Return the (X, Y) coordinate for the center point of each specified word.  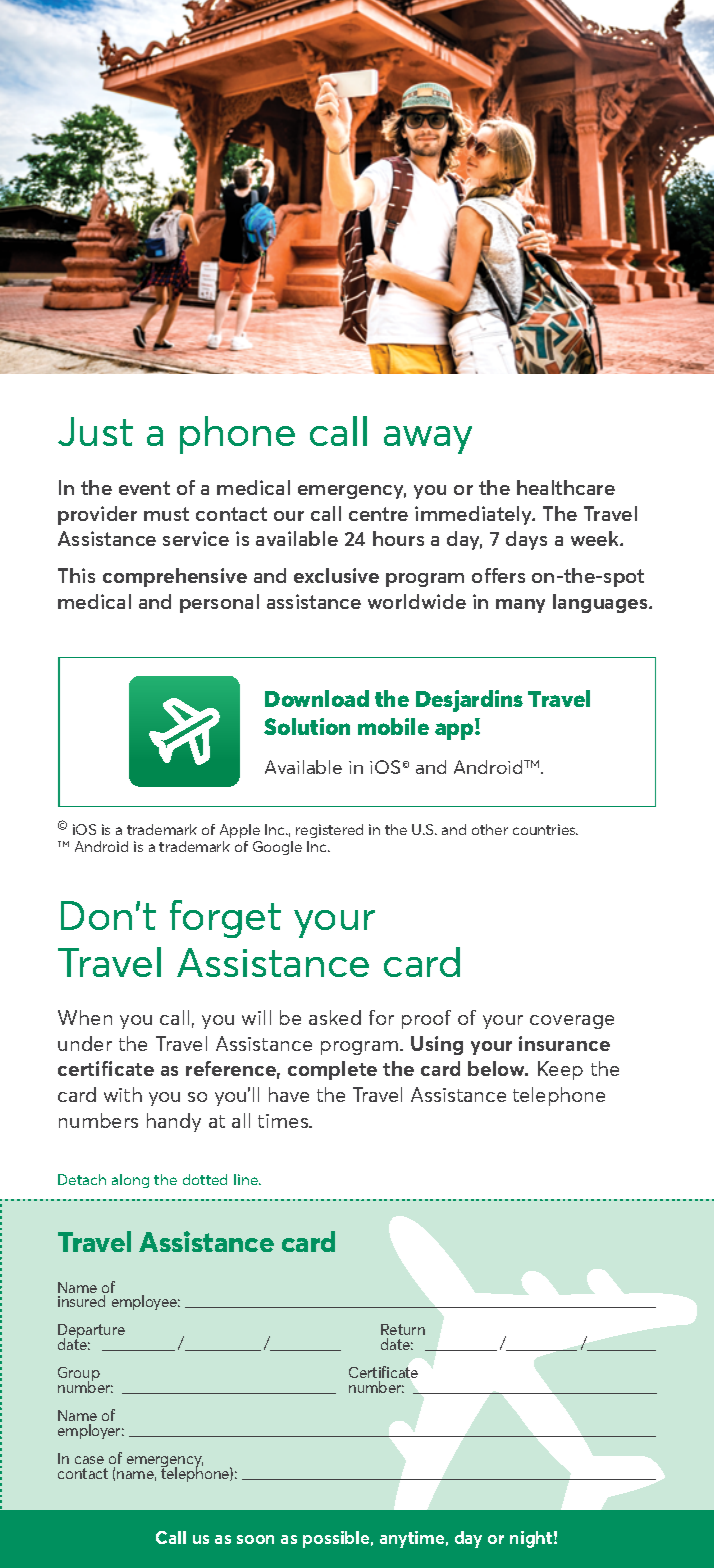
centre (378, 514)
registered (329, 831)
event (144, 488)
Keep (560, 1070)
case (89, 1460)
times (284, 1121)
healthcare (566, 487)
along (130, 1181)
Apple (240, 831)
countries (545, 829)
